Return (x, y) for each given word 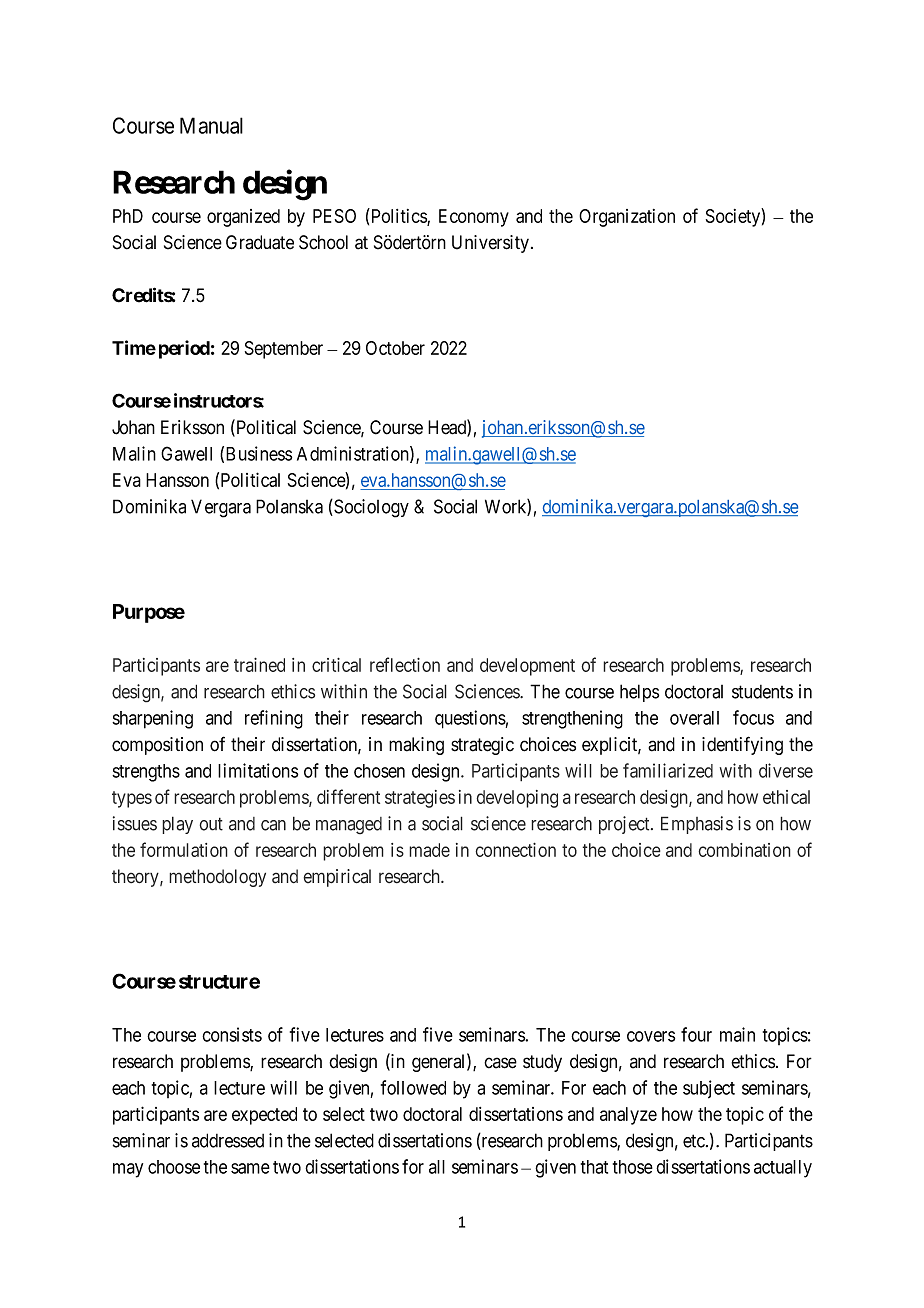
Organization (627, 218)
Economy (474, 218)
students (762, 692)
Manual (211, 125)
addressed (228, 1140)
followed (413, 1087)
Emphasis (697, 825)
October (395, 348)
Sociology (370, 508)
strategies (420, 799)
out (211, 824)
